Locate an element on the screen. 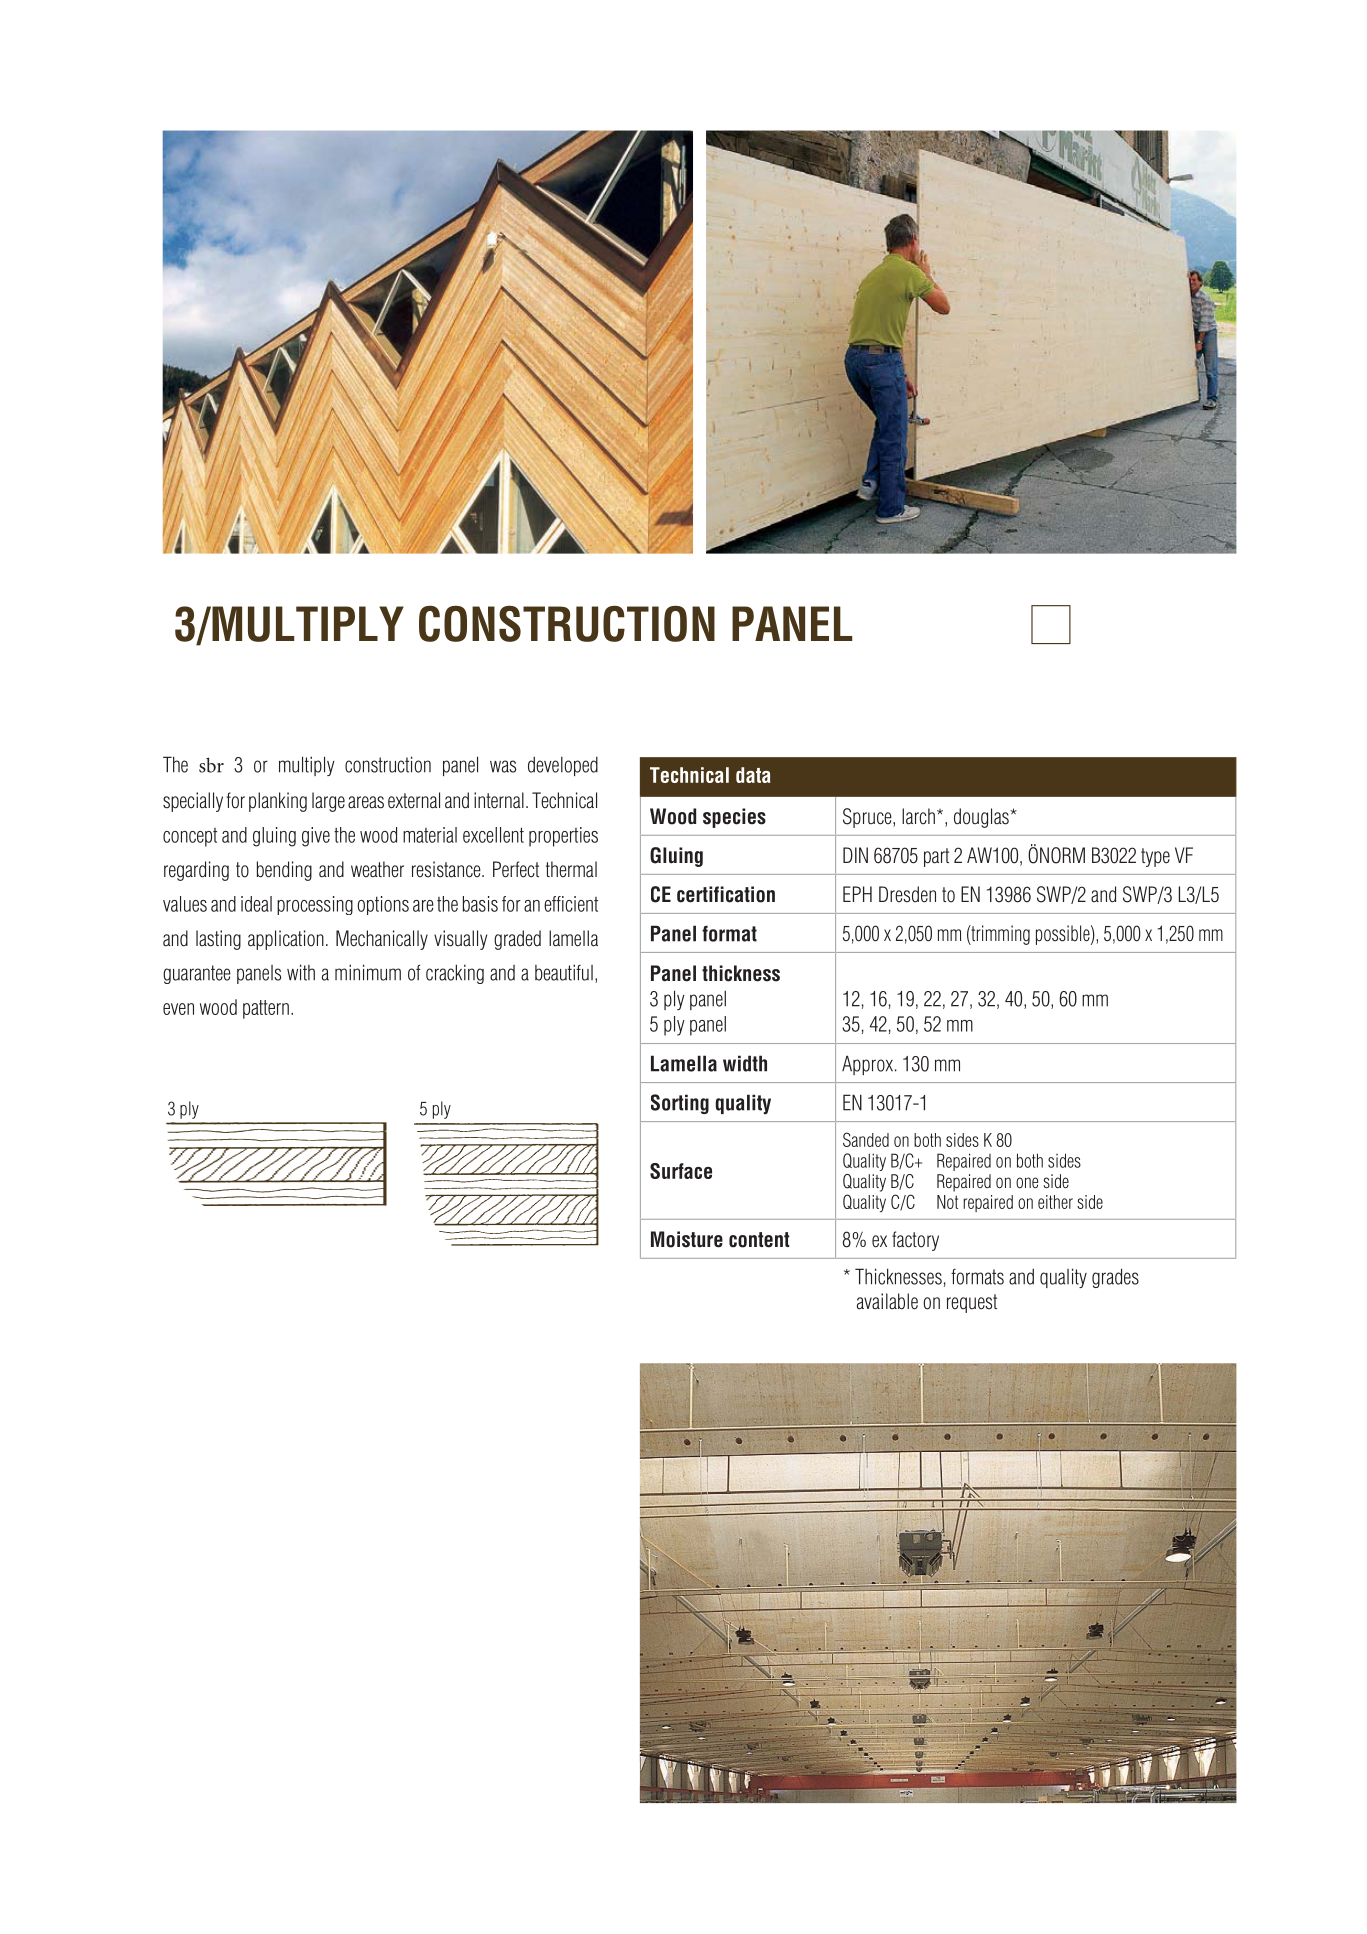 Image resolution: width=1367 pixels, height=1934 pixels. Moisture is located at coordinates (687, 1239).
